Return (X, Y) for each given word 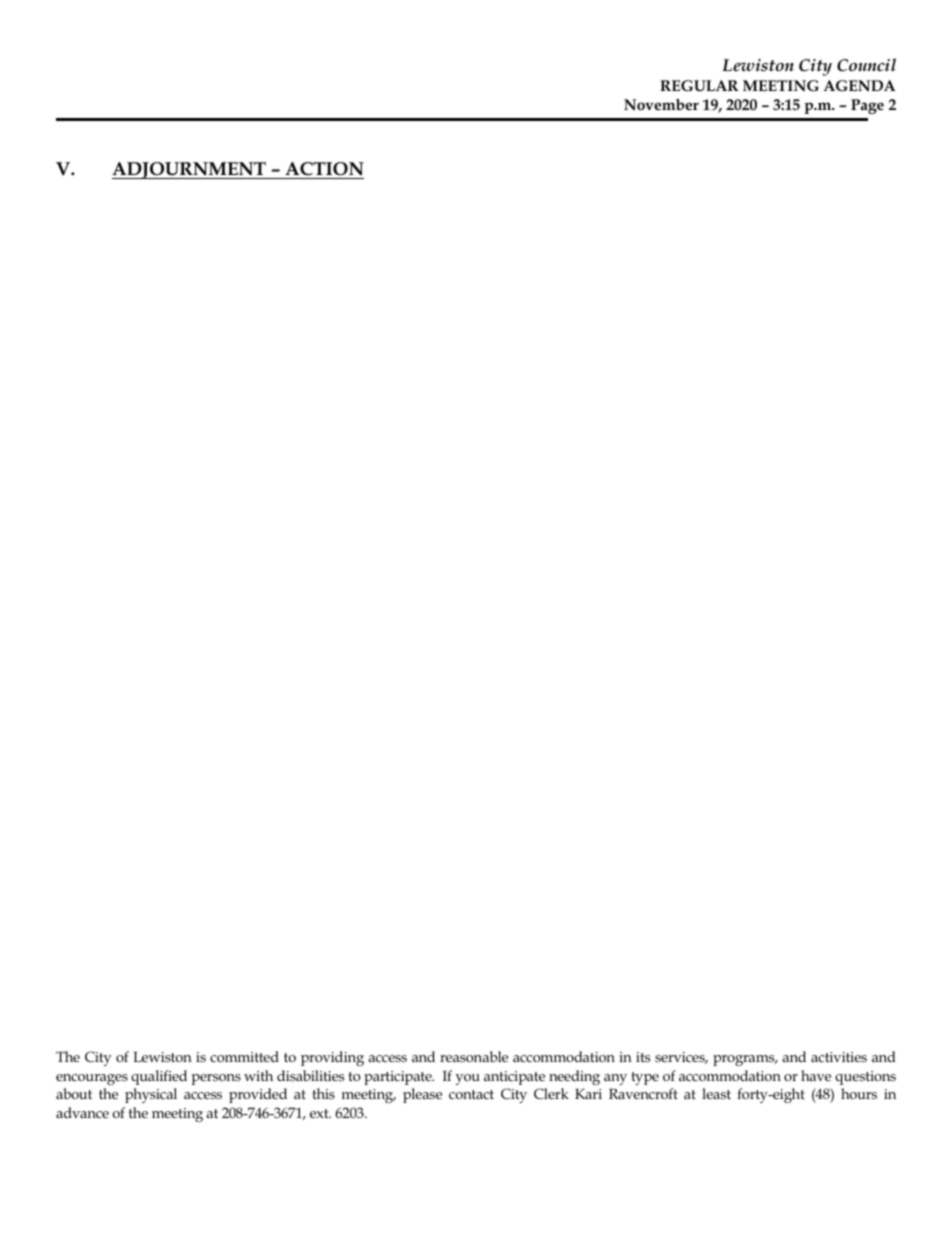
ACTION (324, 169)
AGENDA (860, 85)
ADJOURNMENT (190, 170)
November (661, 104)
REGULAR (699, 86)
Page (867, 106)
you (468, 1079)
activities (839, 1057)
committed (244, 1056)
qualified (159, 1077)
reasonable (474, 1056)
